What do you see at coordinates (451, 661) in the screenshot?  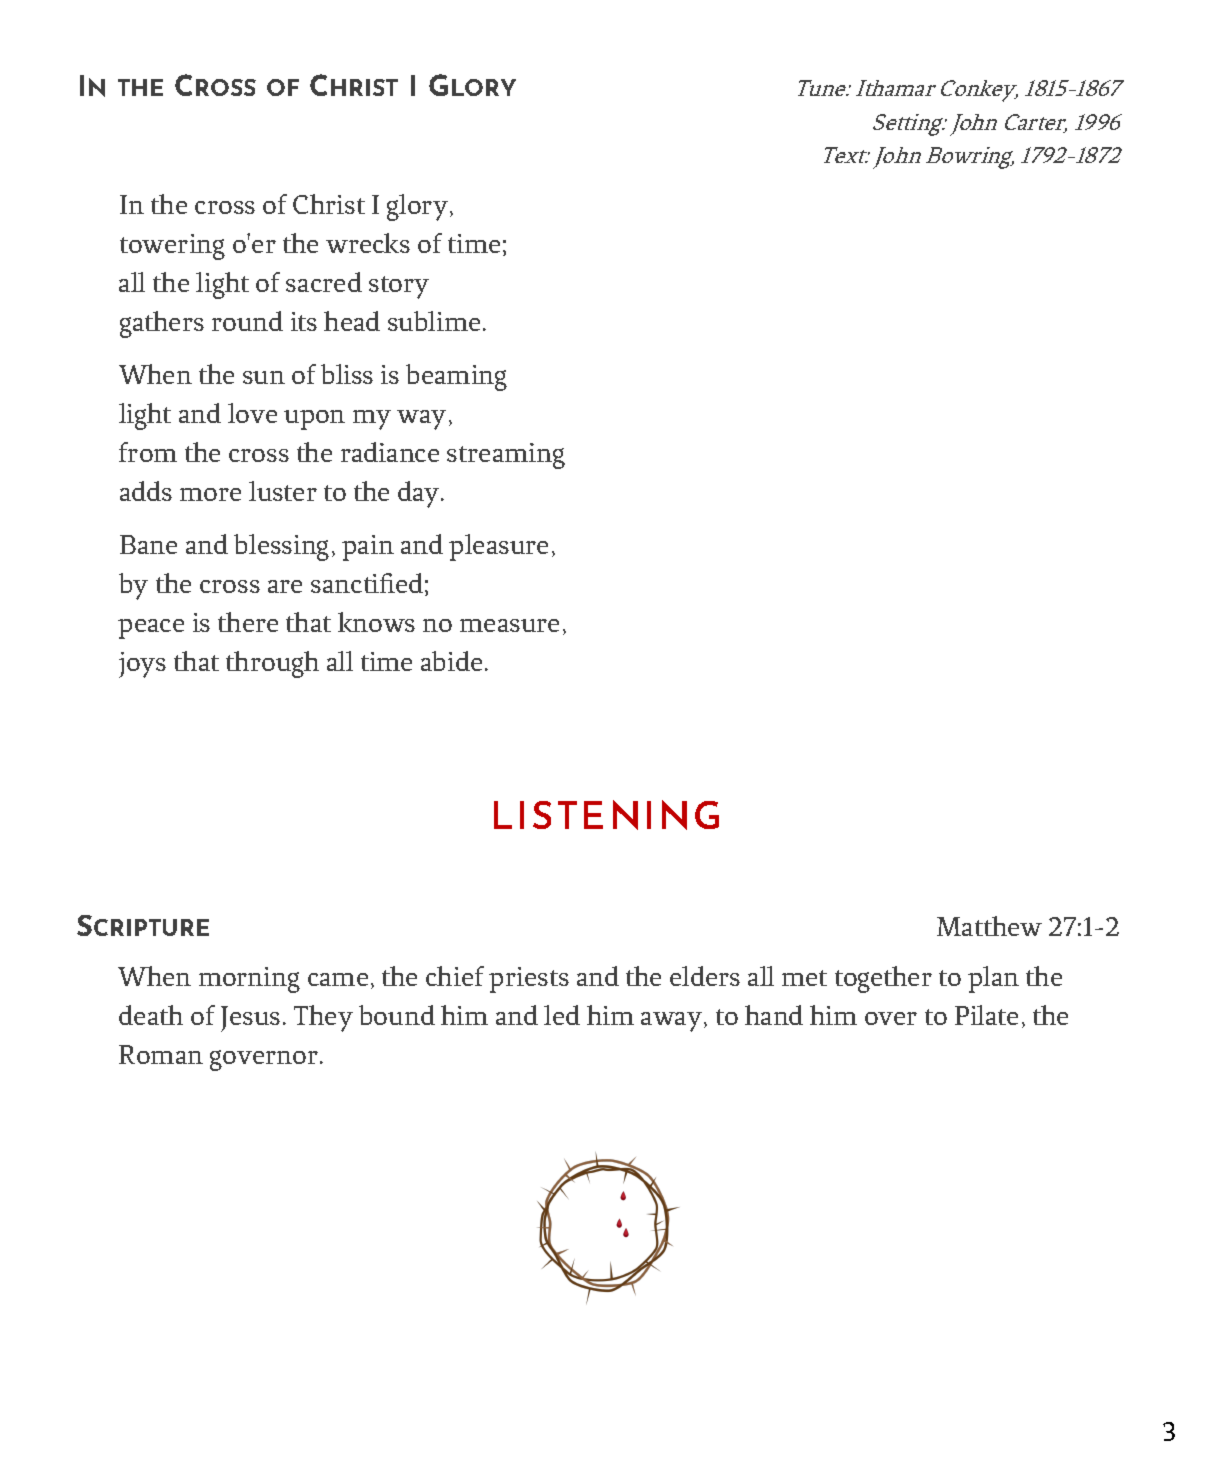 I see `abide` at bounding box center [451, 661].
